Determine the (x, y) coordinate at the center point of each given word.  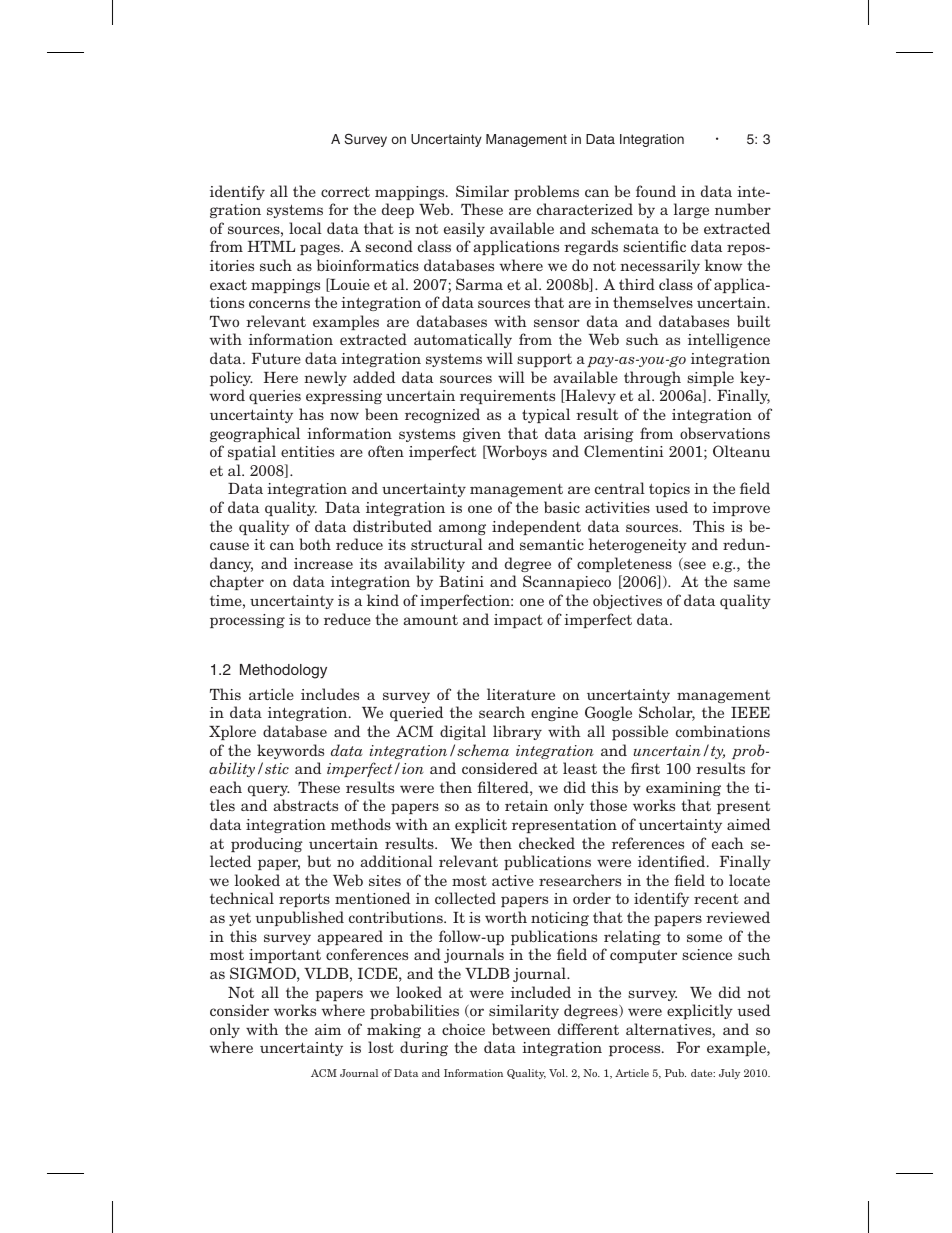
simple (710, 378)
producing (267, 844)
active (513, 880)
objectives (627, 601)
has (311, 414)
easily (464, 229)
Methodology (283, 671)
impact (518, 621)
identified (673, 861)
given (482, 435)
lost (381, 1047)
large (691, 210)
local (305, 228)
